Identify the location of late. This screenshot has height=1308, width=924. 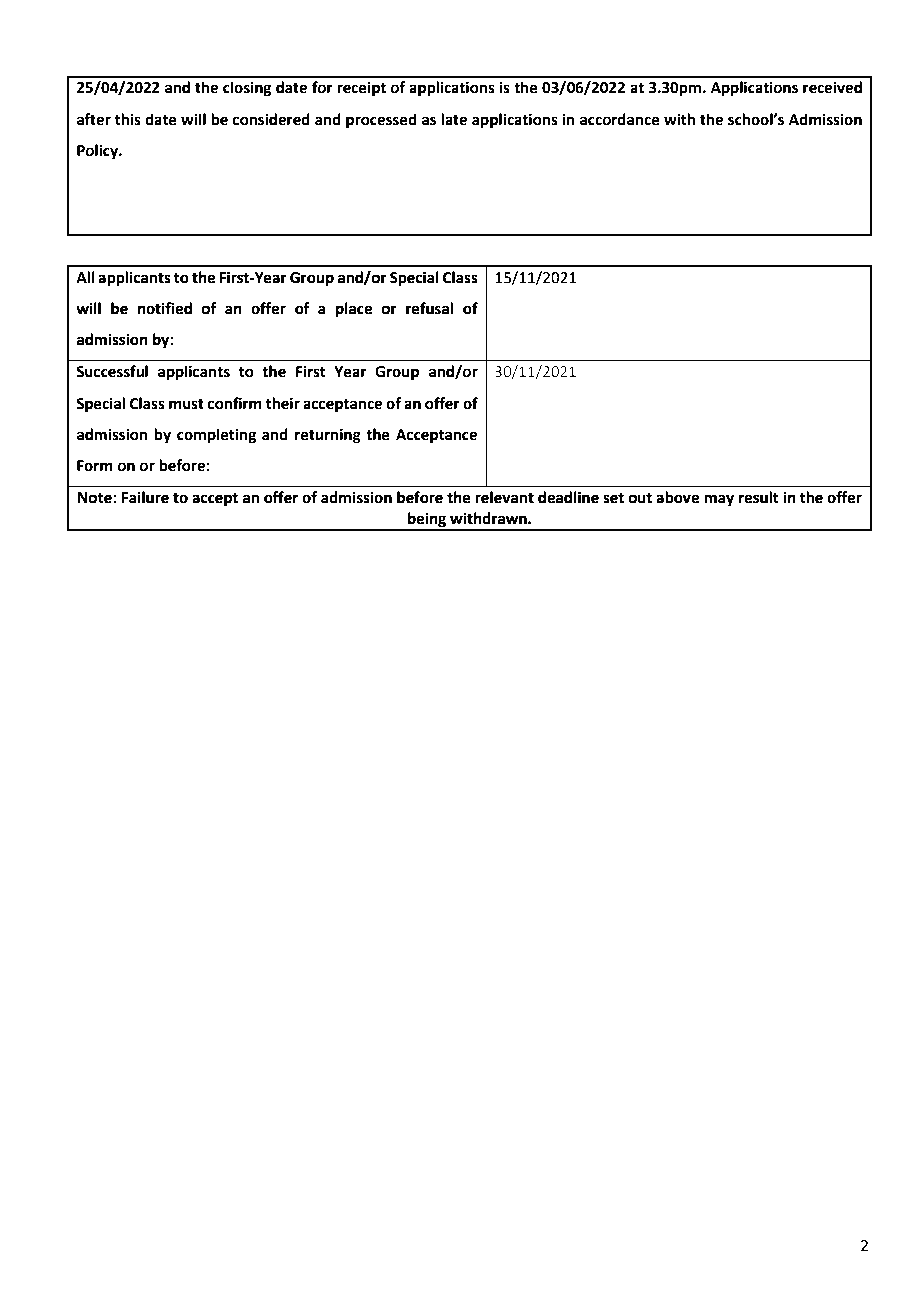
(454, 119).
